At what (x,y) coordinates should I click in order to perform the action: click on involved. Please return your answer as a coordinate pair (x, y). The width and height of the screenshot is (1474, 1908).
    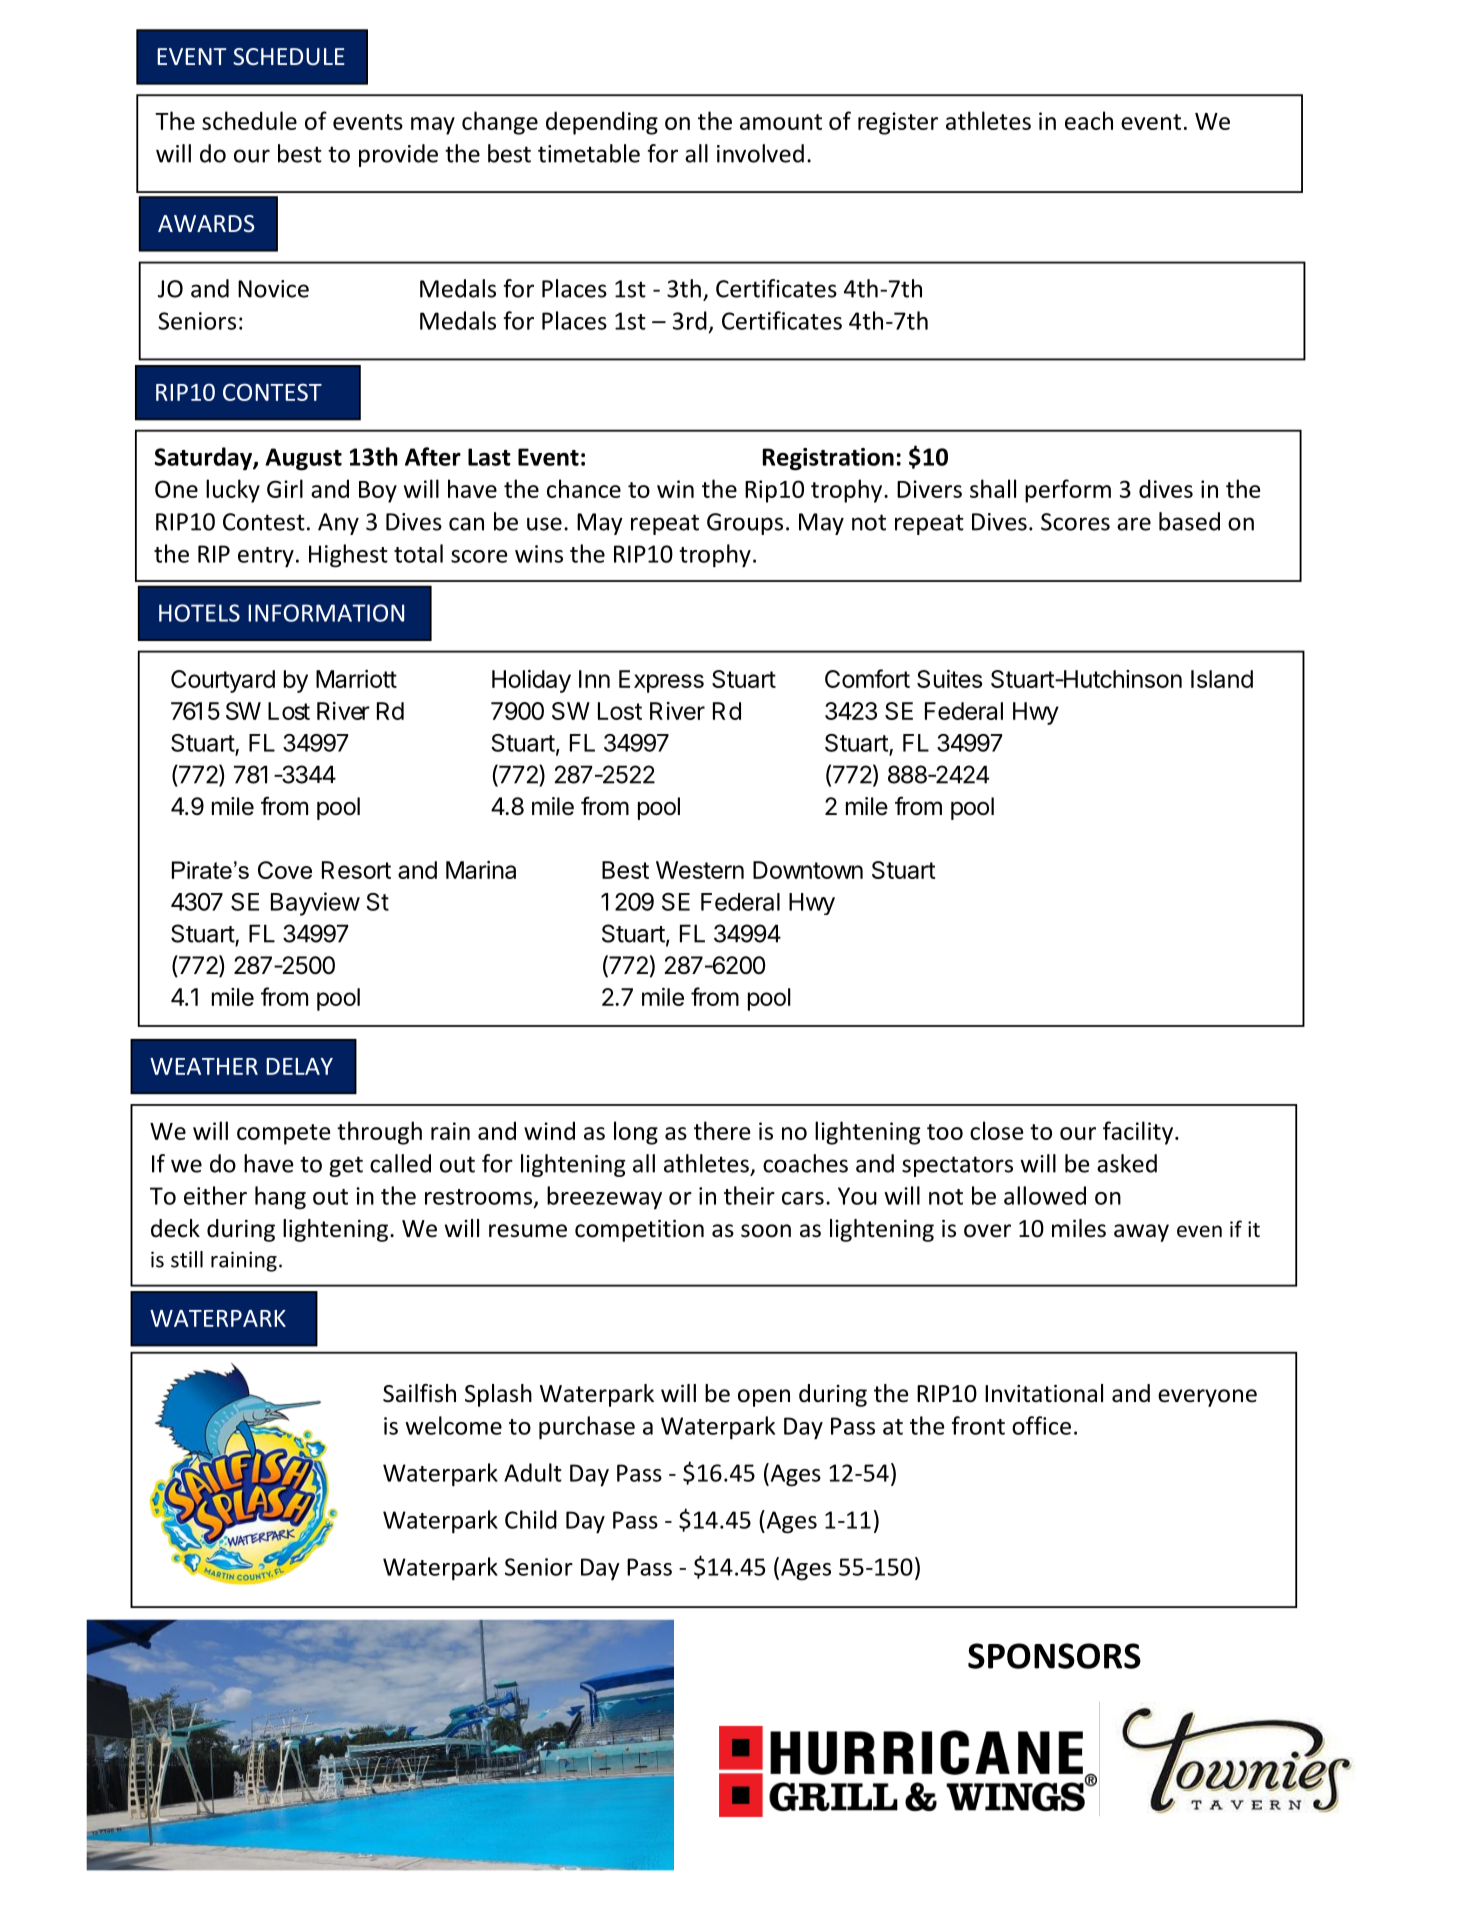
    Looking at the image, I should click on (760, 153).
